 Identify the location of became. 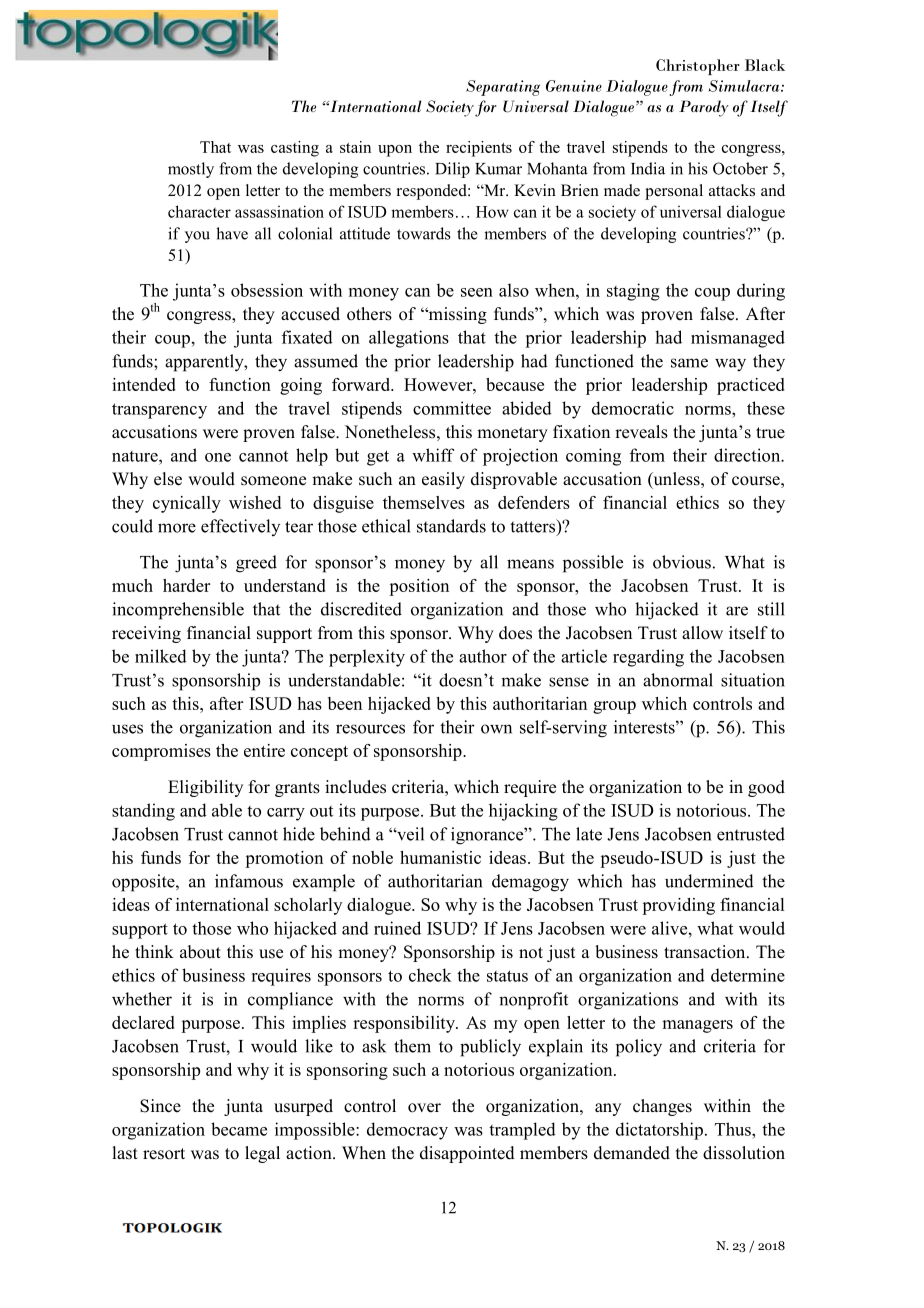
(239, 1129).
